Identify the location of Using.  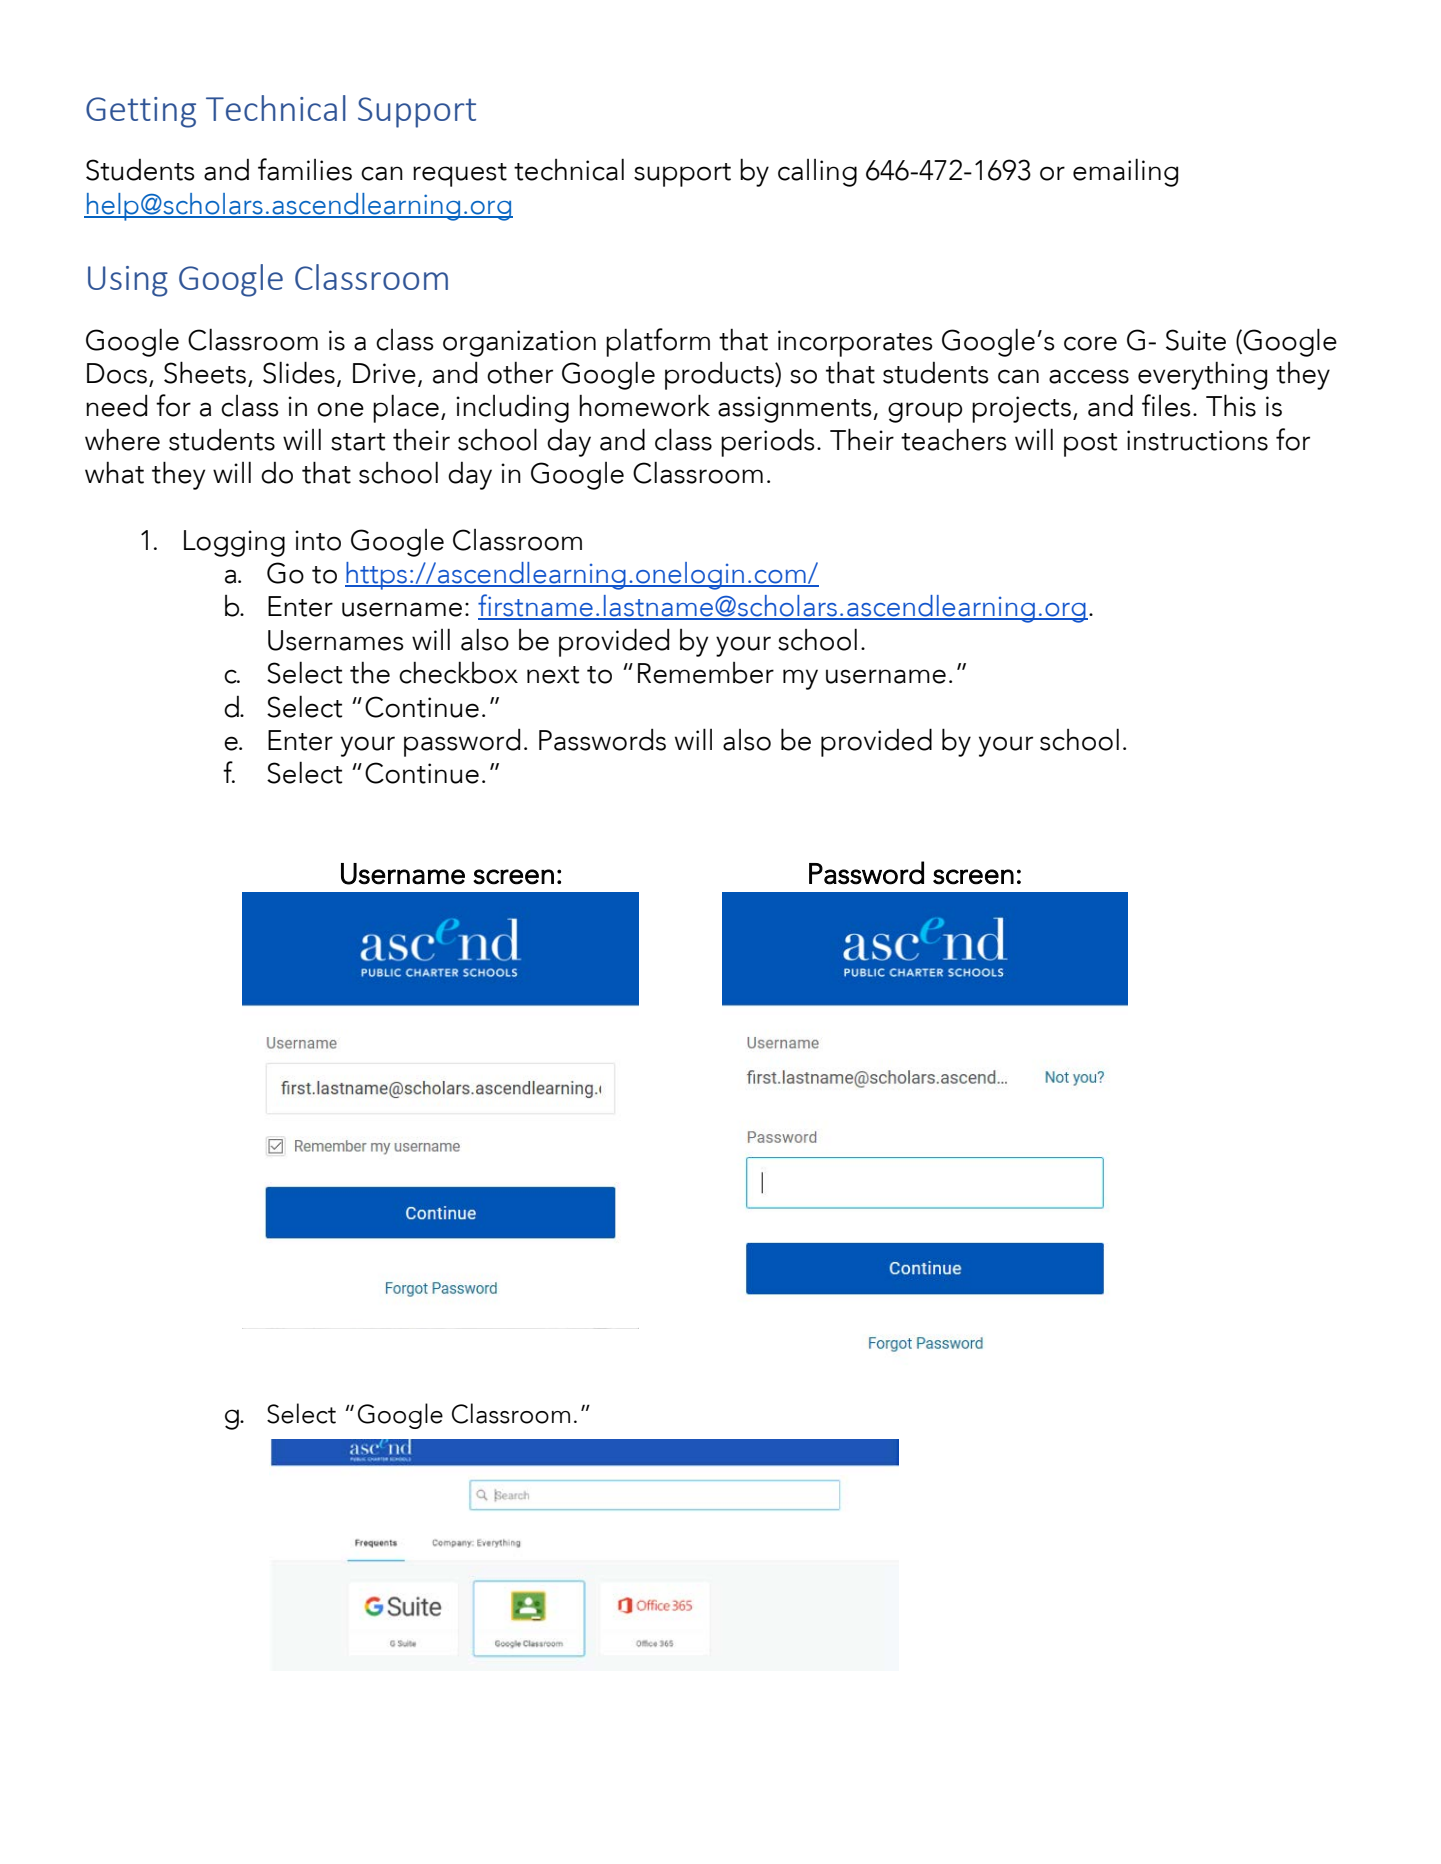
(128, 281).
